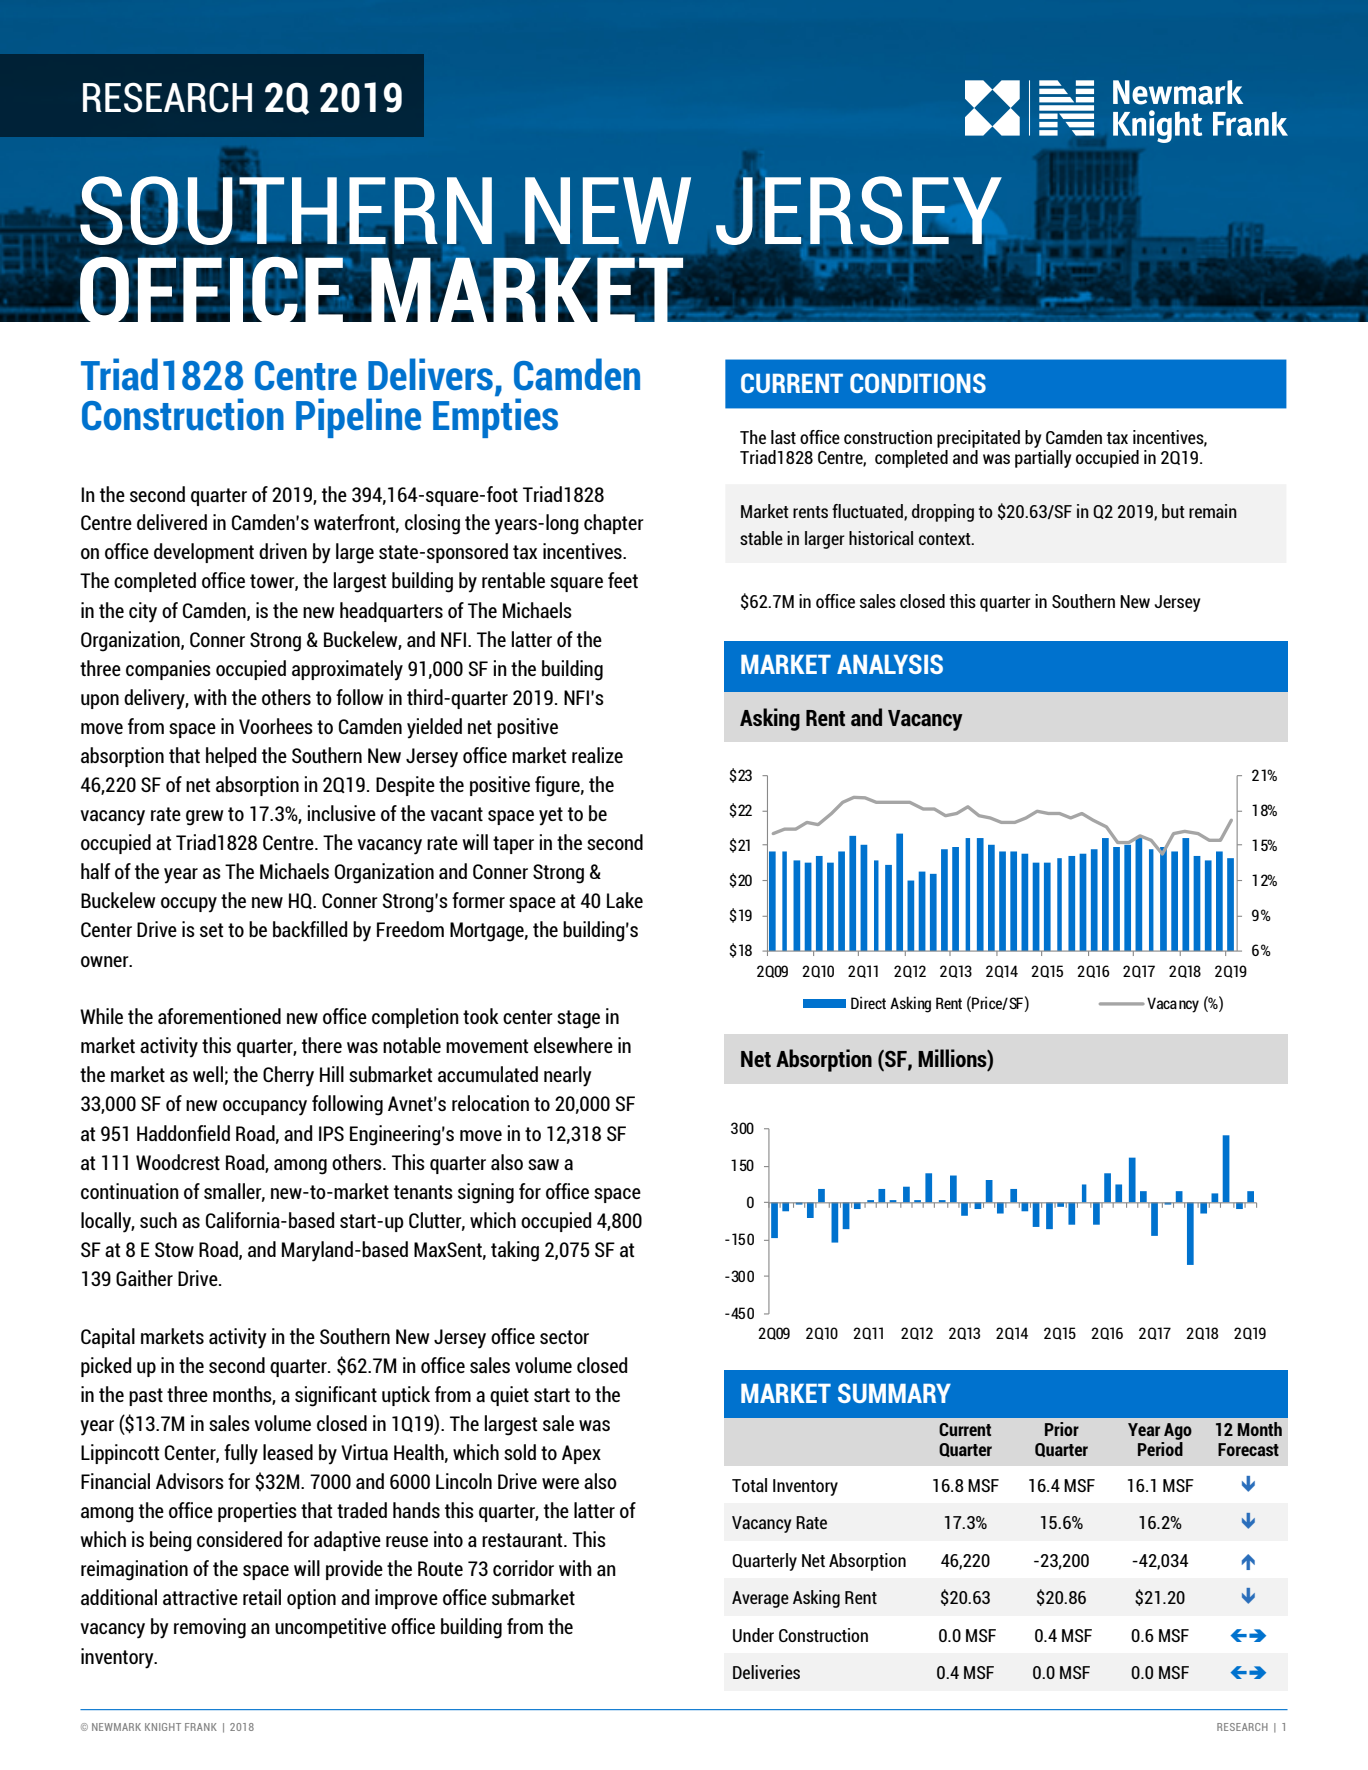 The width and height of the image is (1368, 1770). What do you see at coordinates (868, 1002) in the image?
I see `Direct` at bounding box center [868, 1002].
